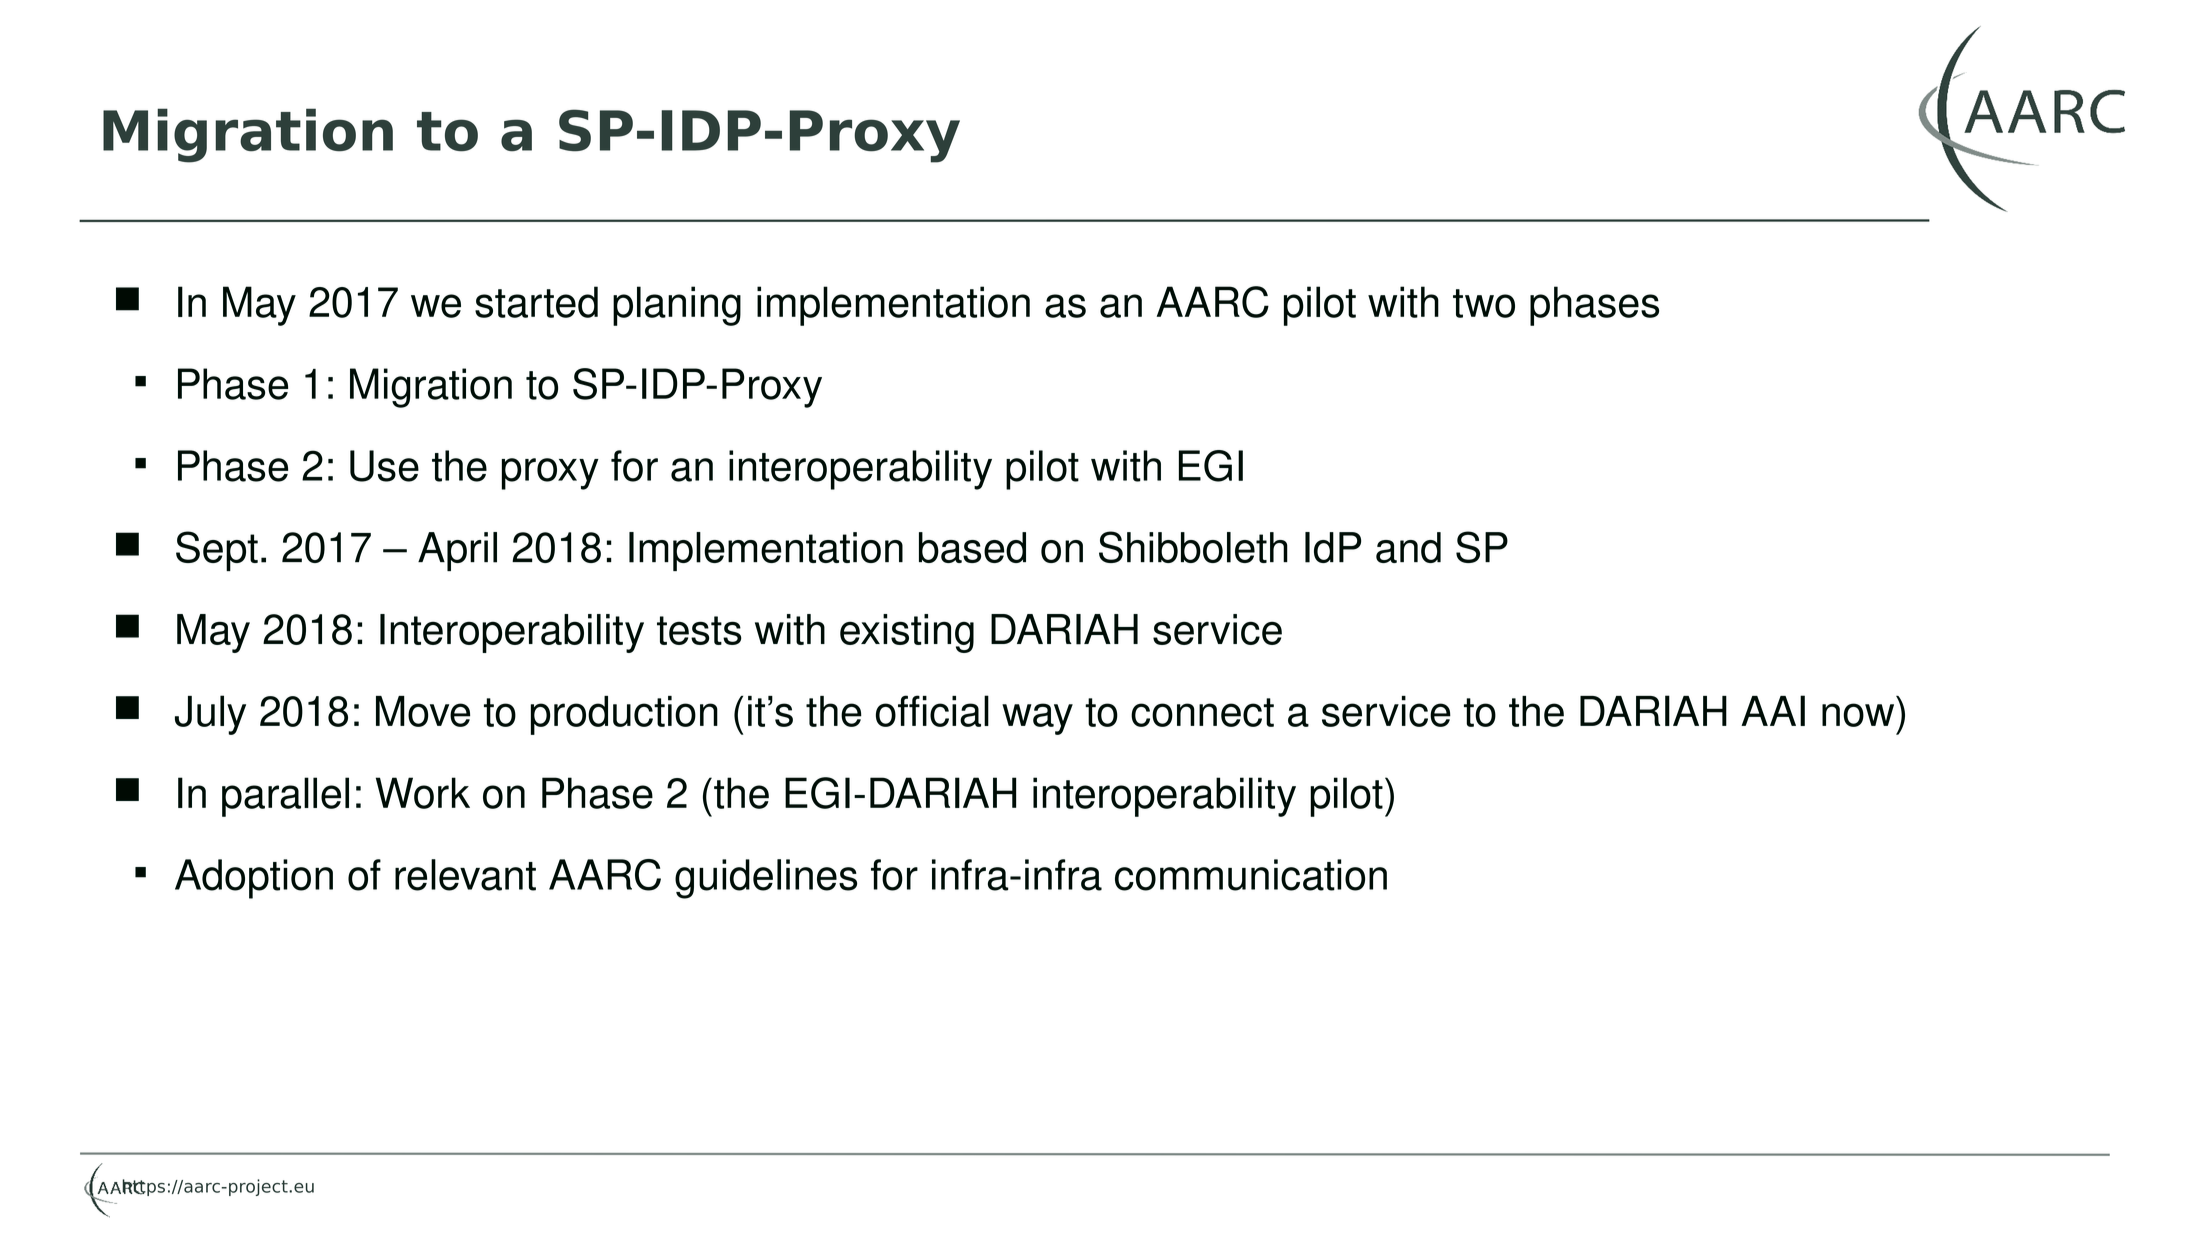  Describe the element at coordinates (536, 302) in the document. I see `started` at that location.
